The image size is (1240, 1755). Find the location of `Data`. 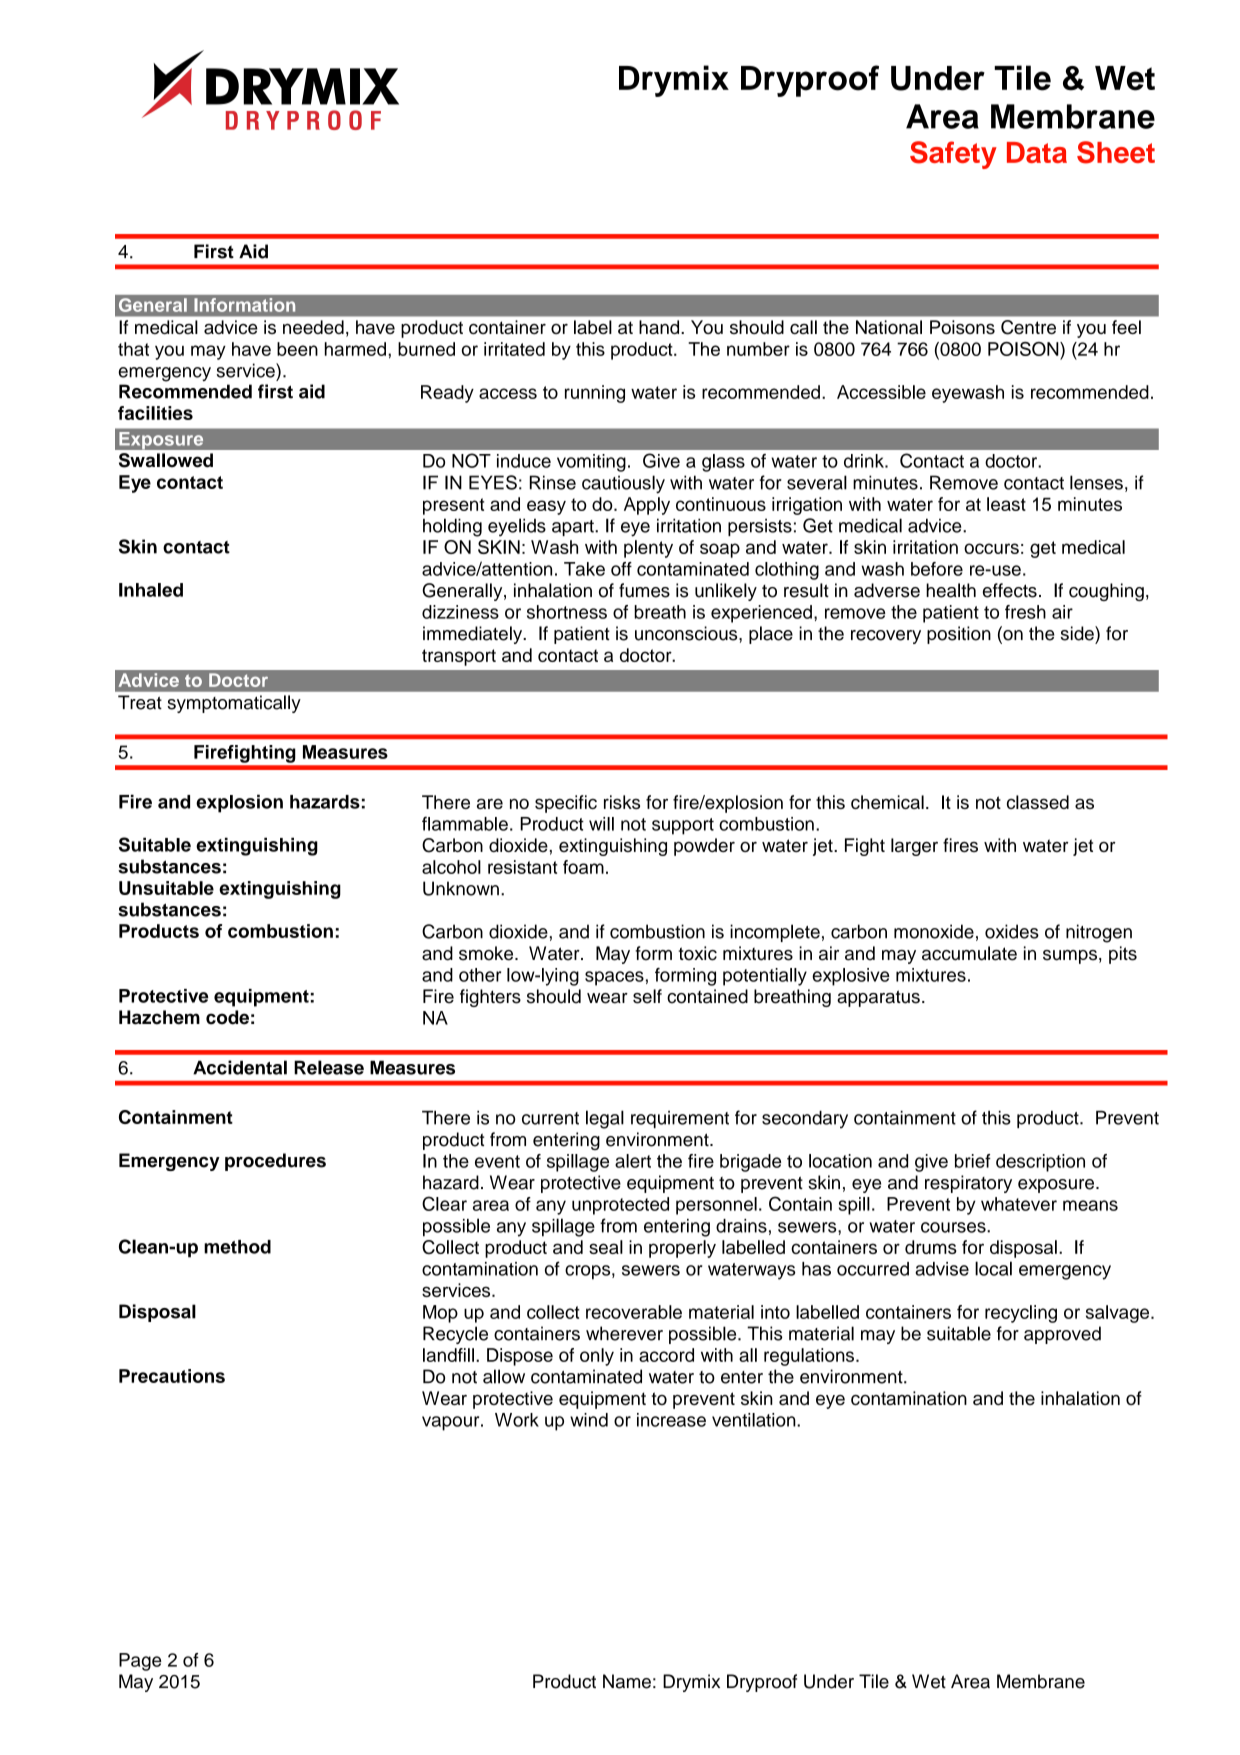

Data is located at coordinates (1037, 152).
